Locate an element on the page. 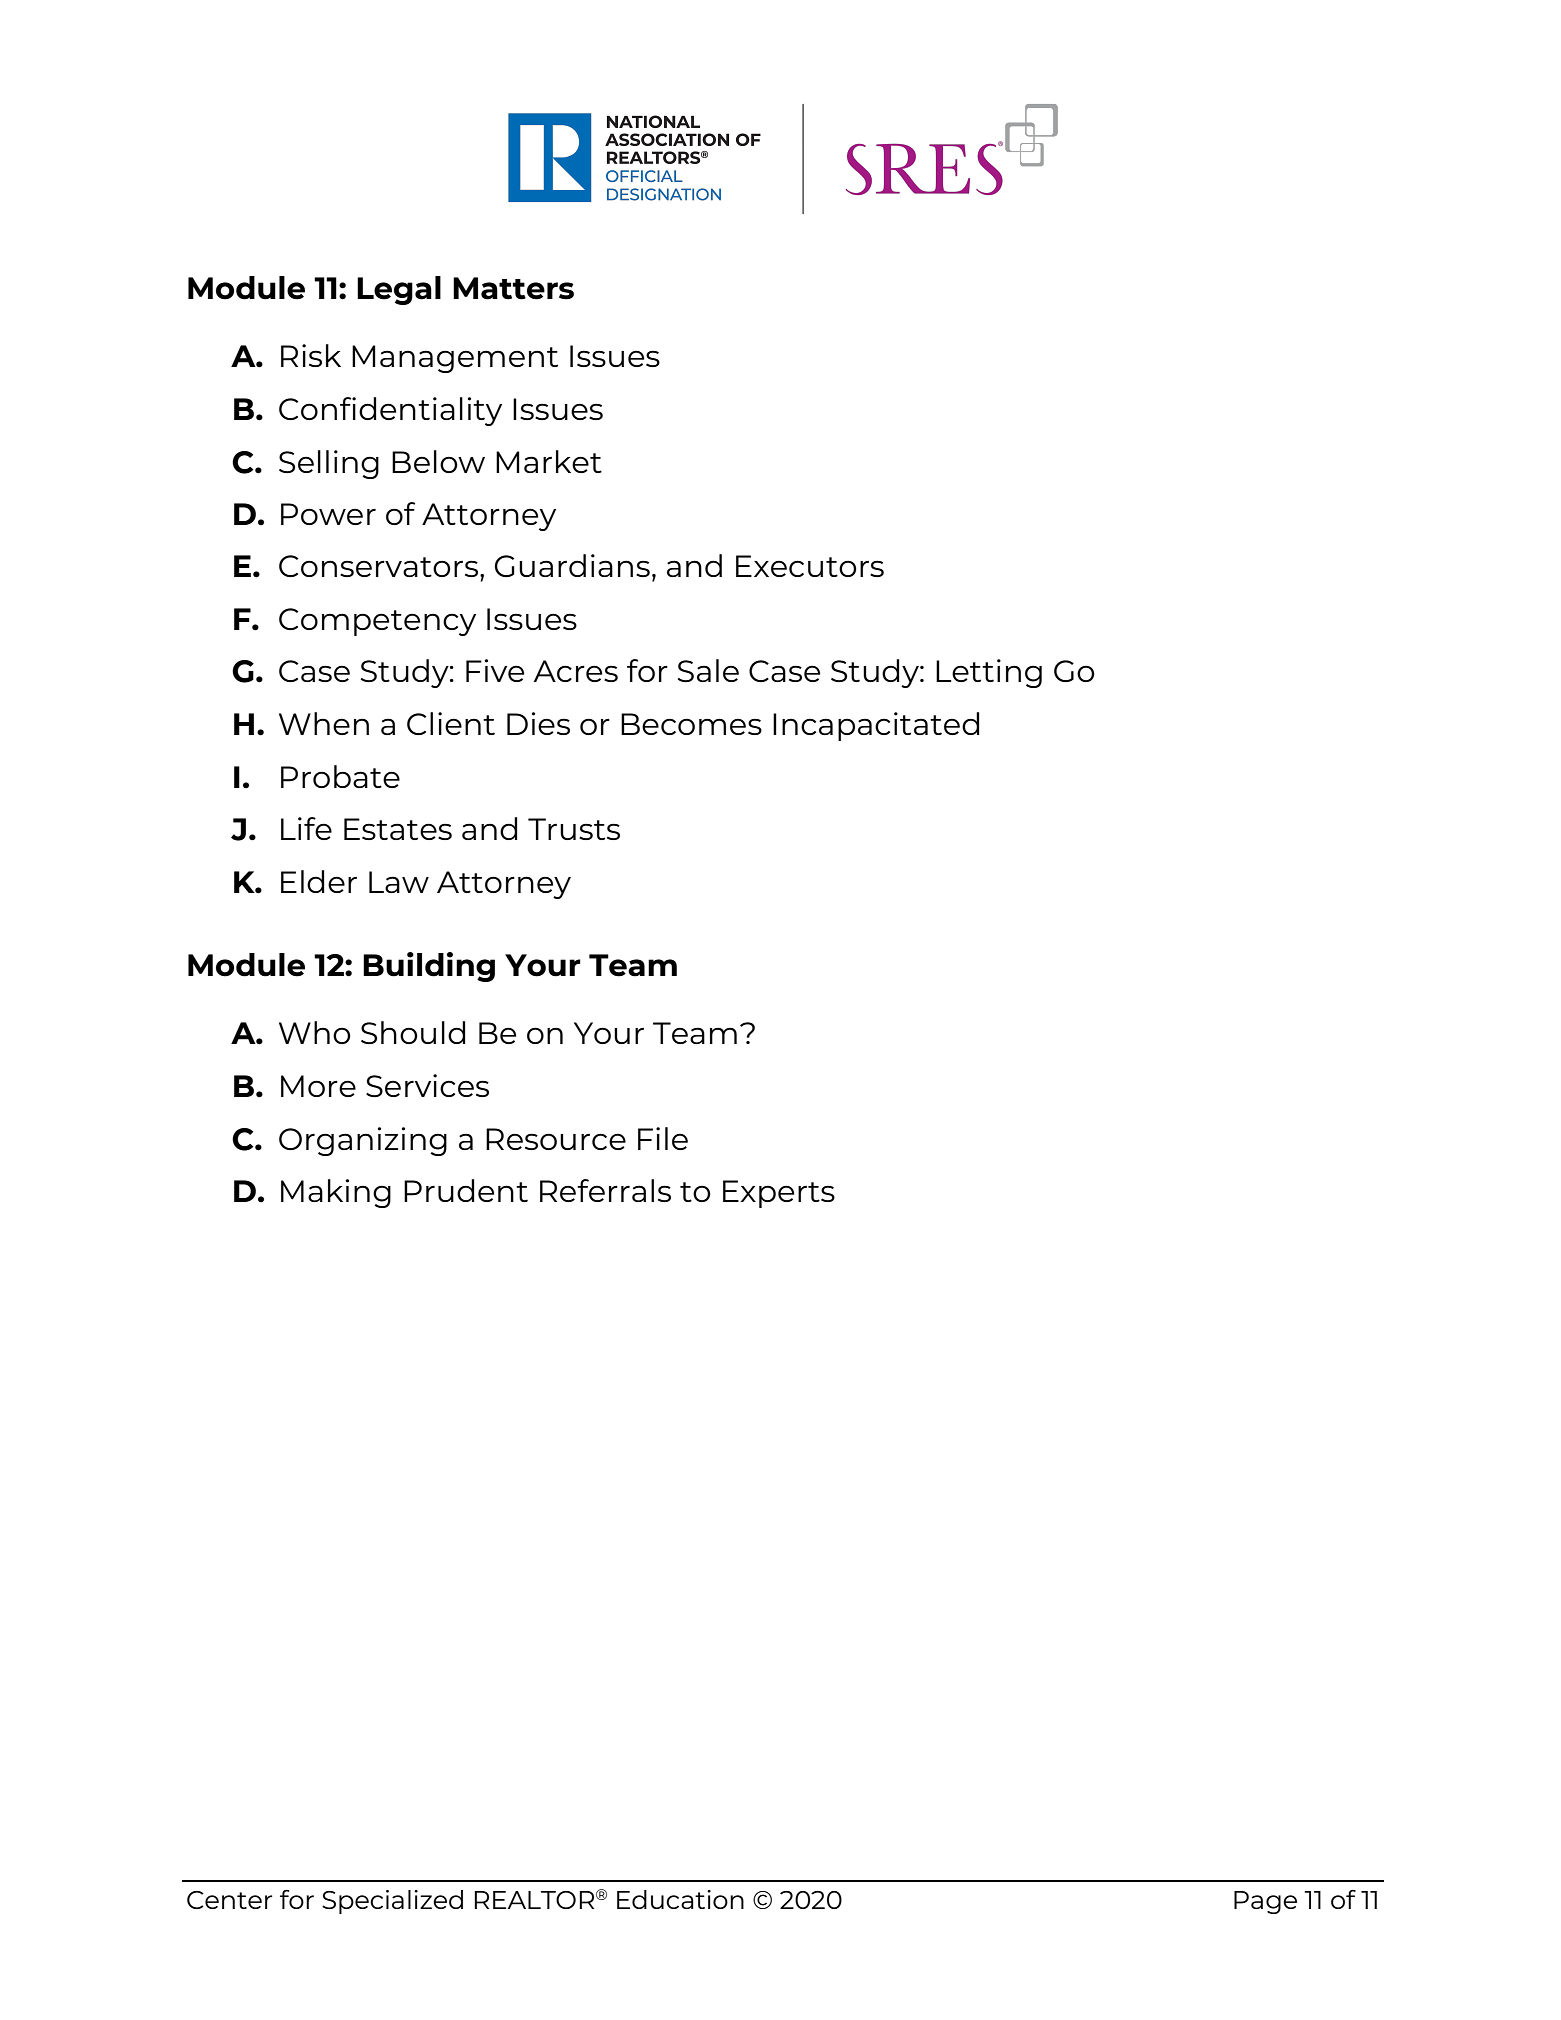 The width and height of the page is (1561, 2020). Specialized is located at coordinates (392, 1902).
